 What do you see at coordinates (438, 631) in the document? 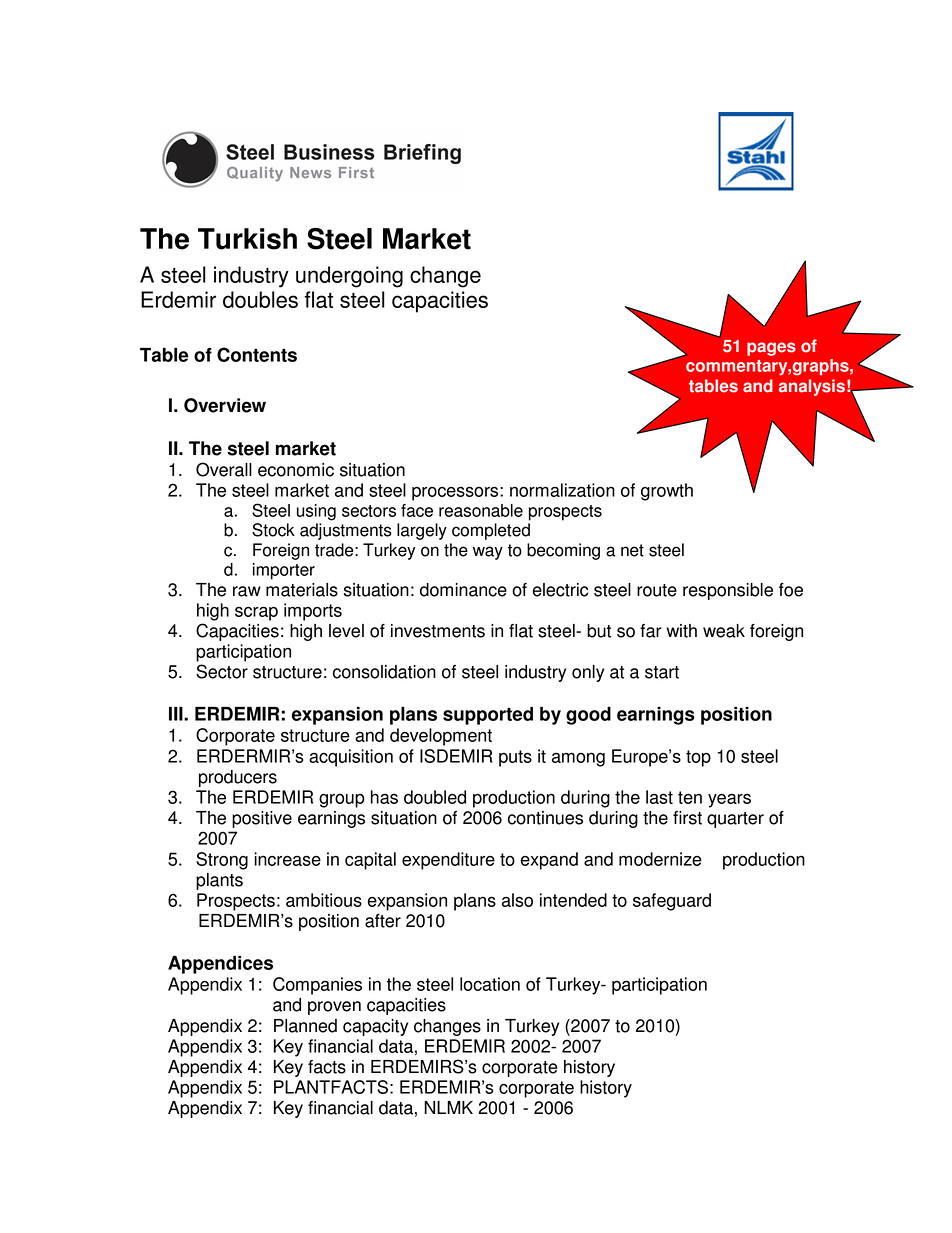
I see `investments` at bounding box center [438, 631].
